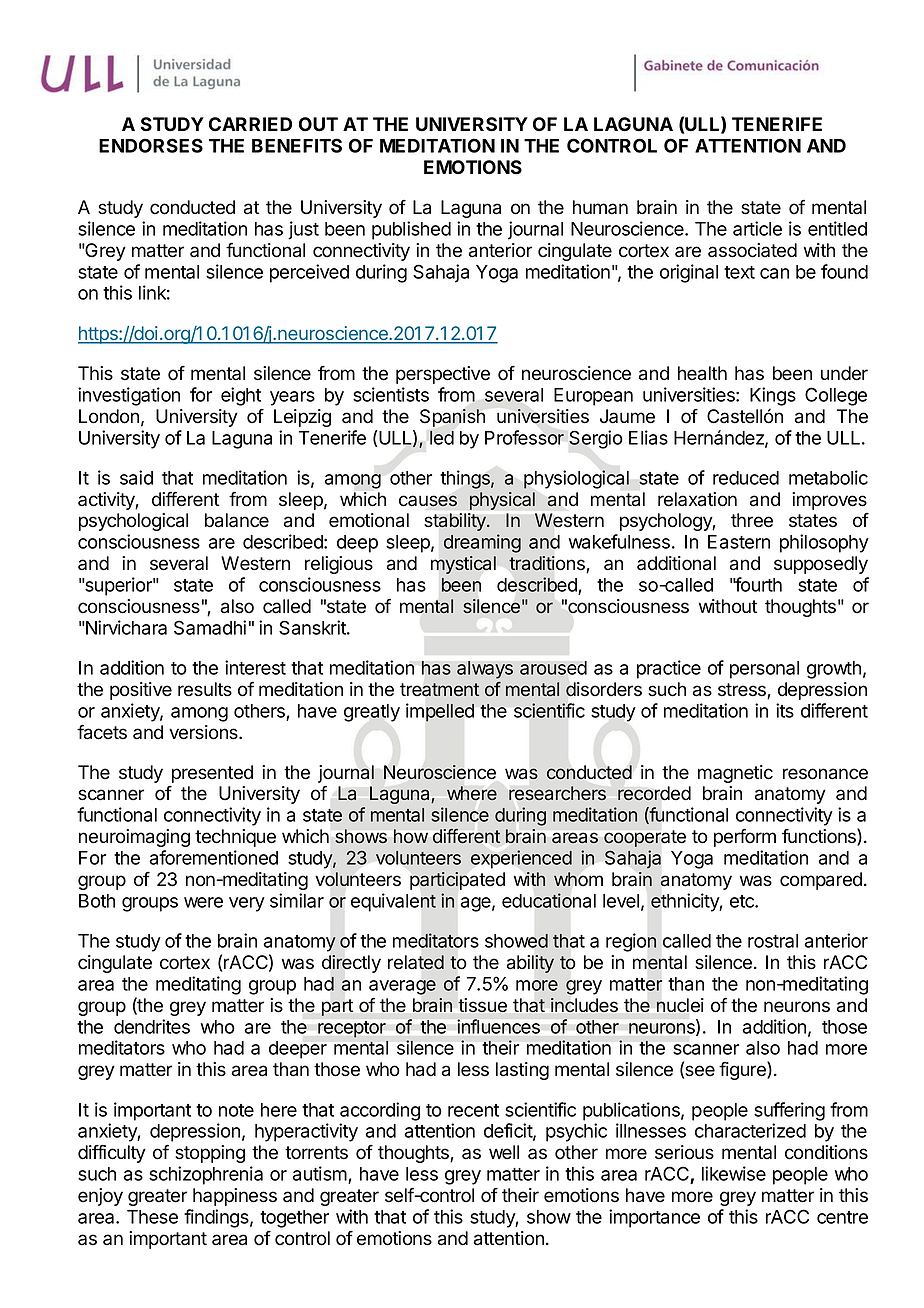 Image resolution: width=924 pixels, height=1308 pixels. Describe the element at coordinates (504, 1152) in the document. I see `well` at that location.
